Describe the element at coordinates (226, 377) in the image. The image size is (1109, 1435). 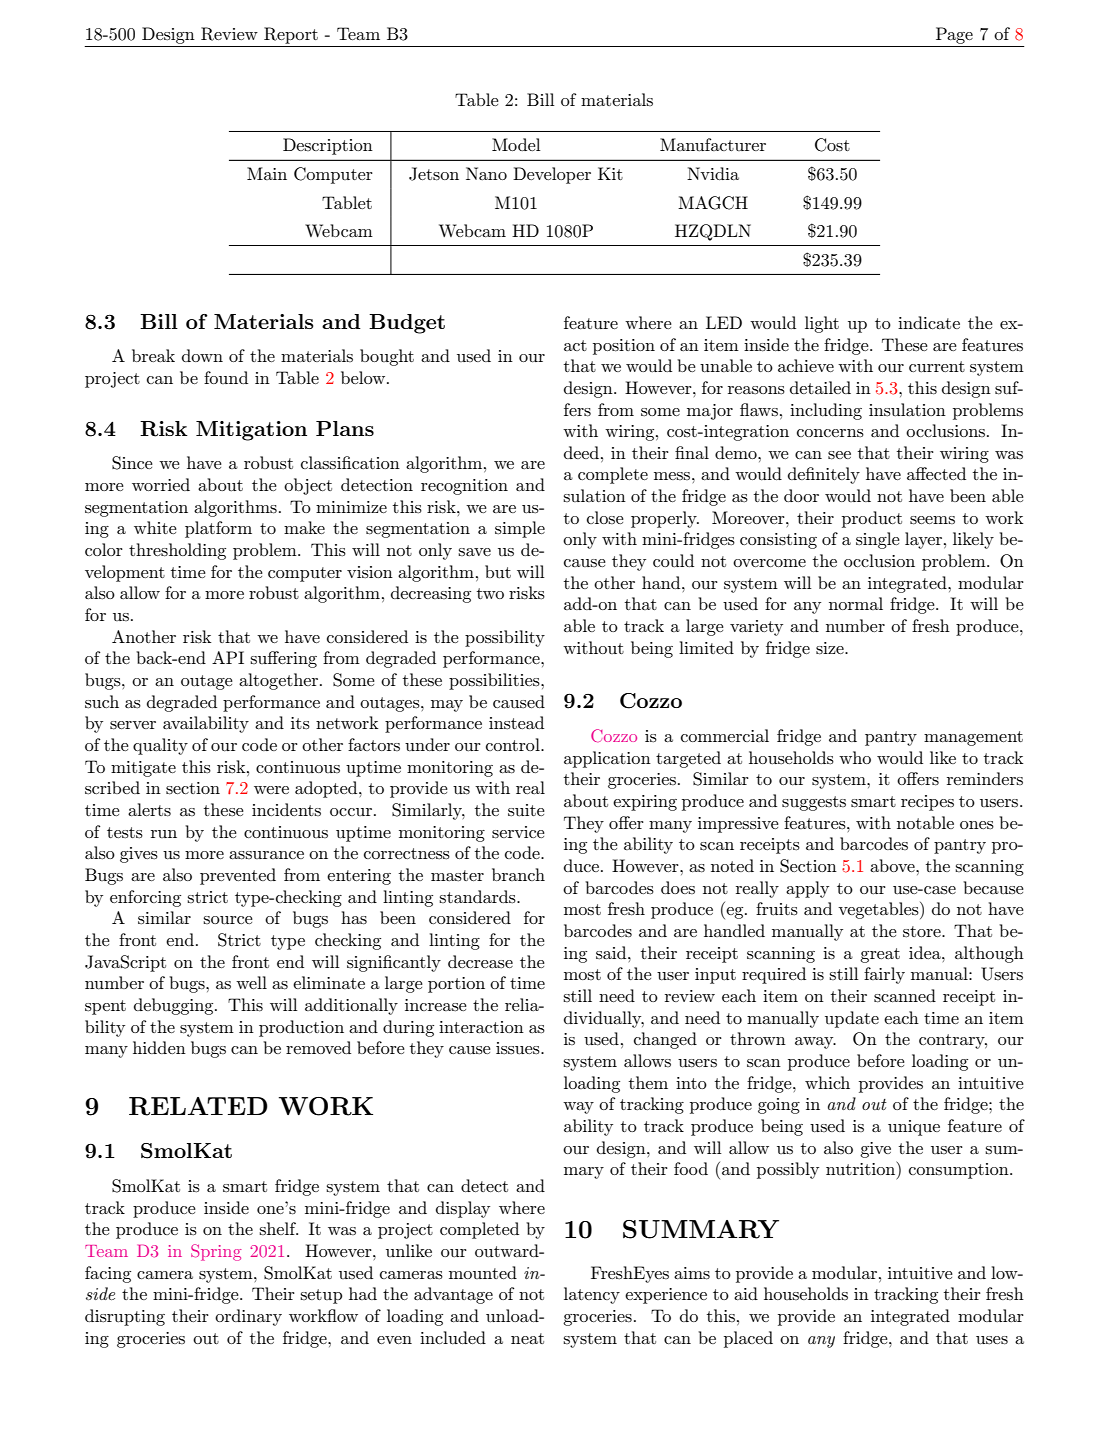
I see `found` at that location.
